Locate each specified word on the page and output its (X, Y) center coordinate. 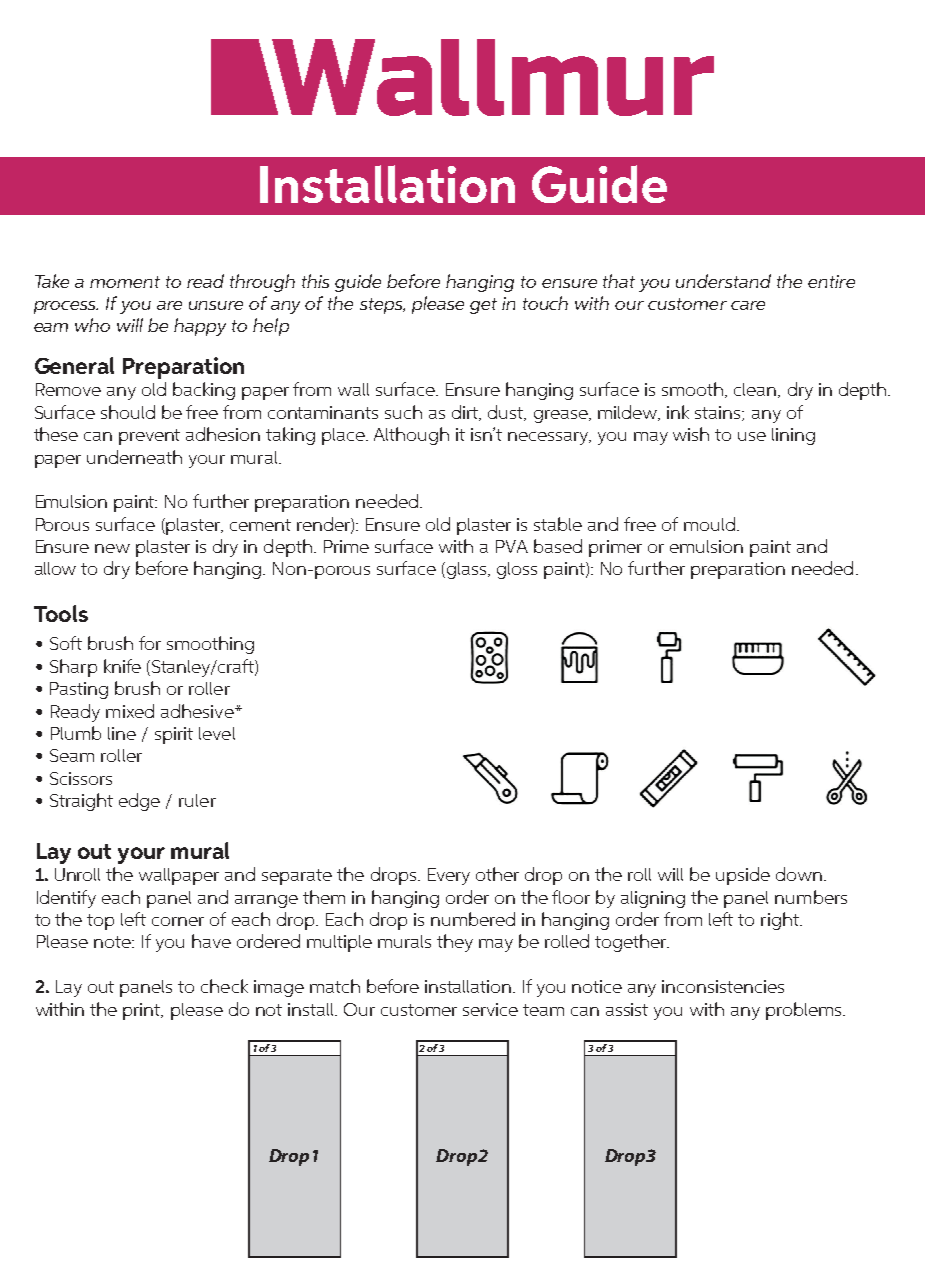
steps (382, 306)
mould (709, 524)
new (112, 548)
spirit (174, 735)
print (143, 1011)
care (748, 305)
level (217, 733)
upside (743, 876)
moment (125, 282)
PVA (512, 546)
